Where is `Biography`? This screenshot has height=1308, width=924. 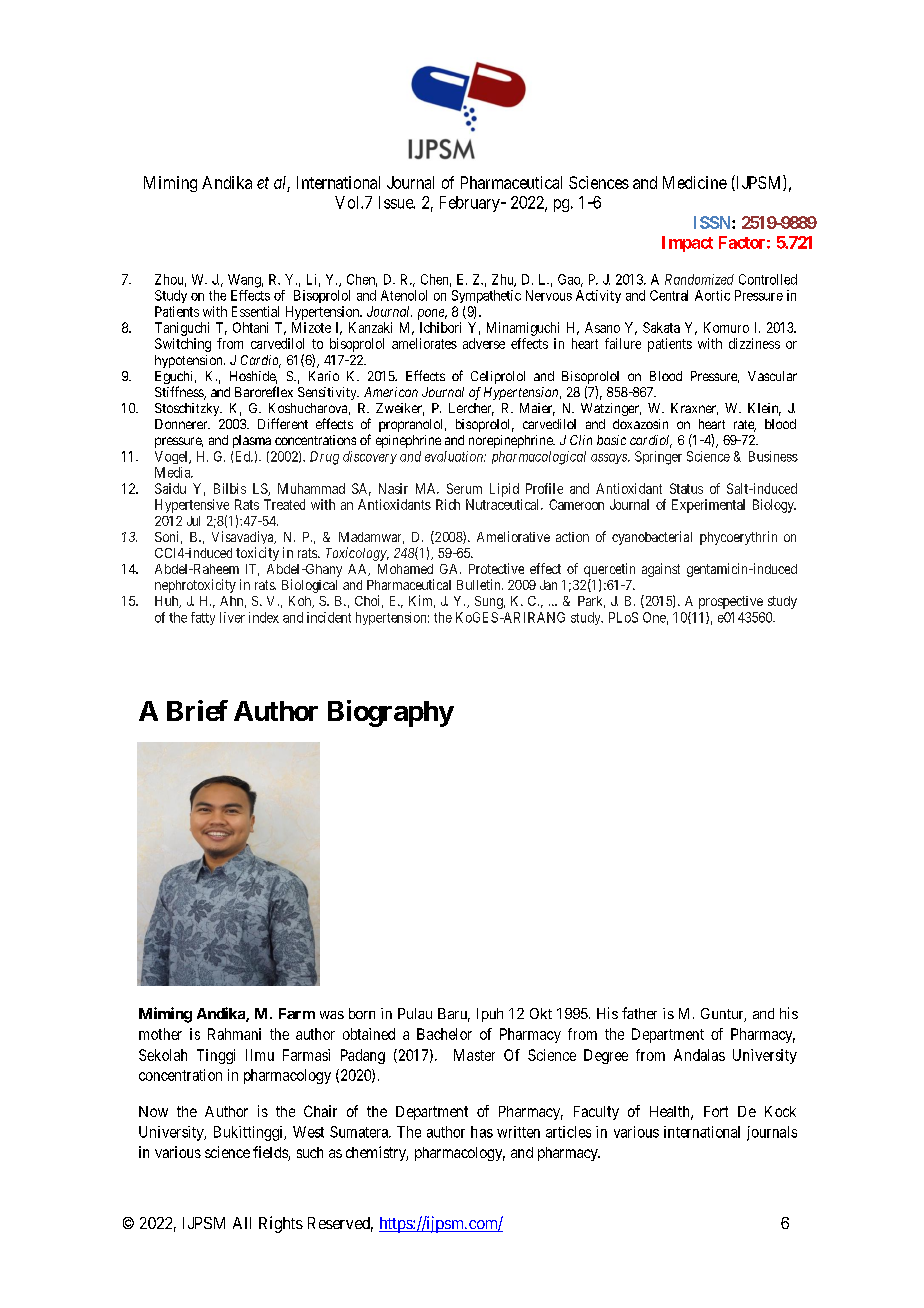
Biography is located at coordinates (391, 713).
